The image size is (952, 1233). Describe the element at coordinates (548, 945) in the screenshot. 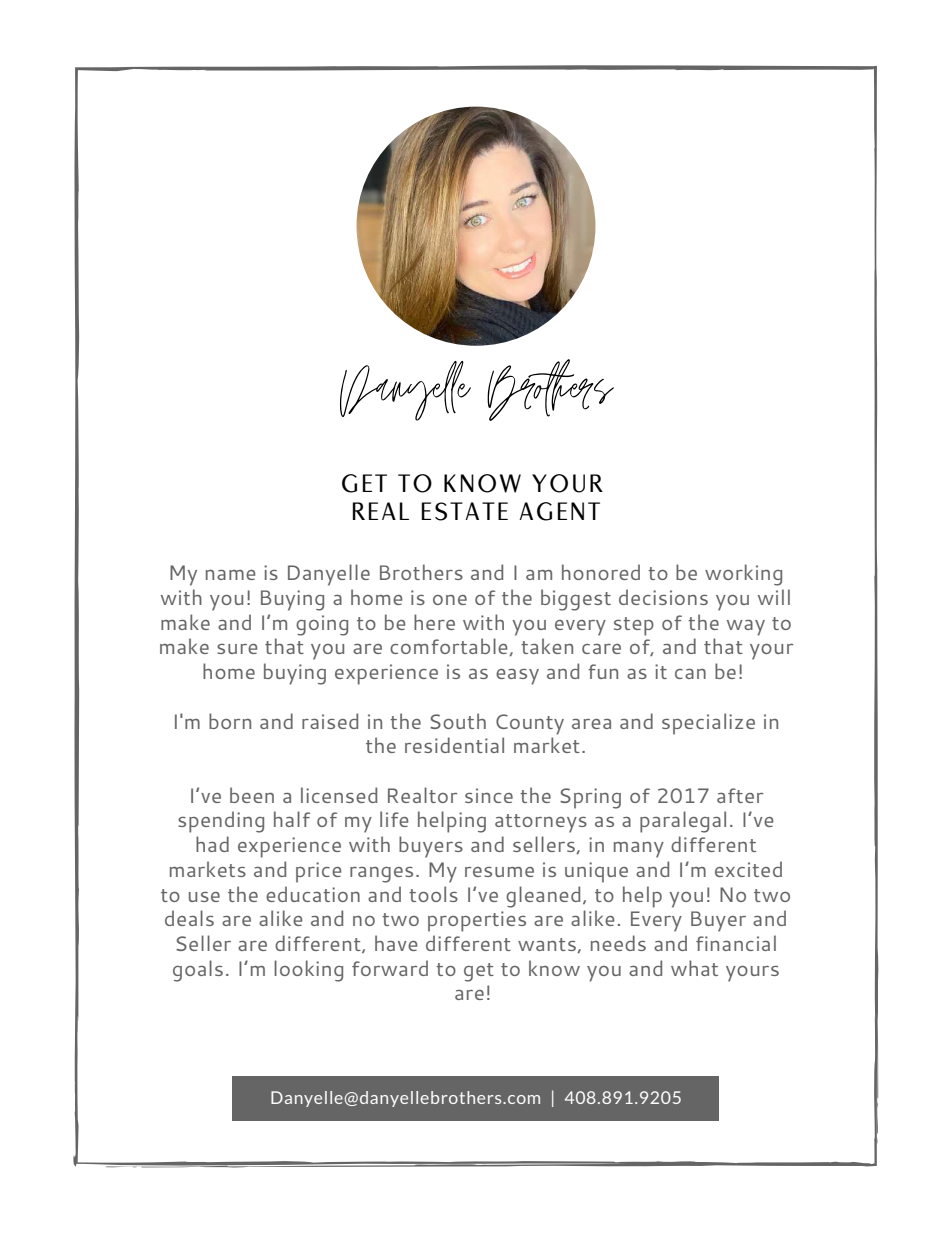

I see `wants` at that location.
